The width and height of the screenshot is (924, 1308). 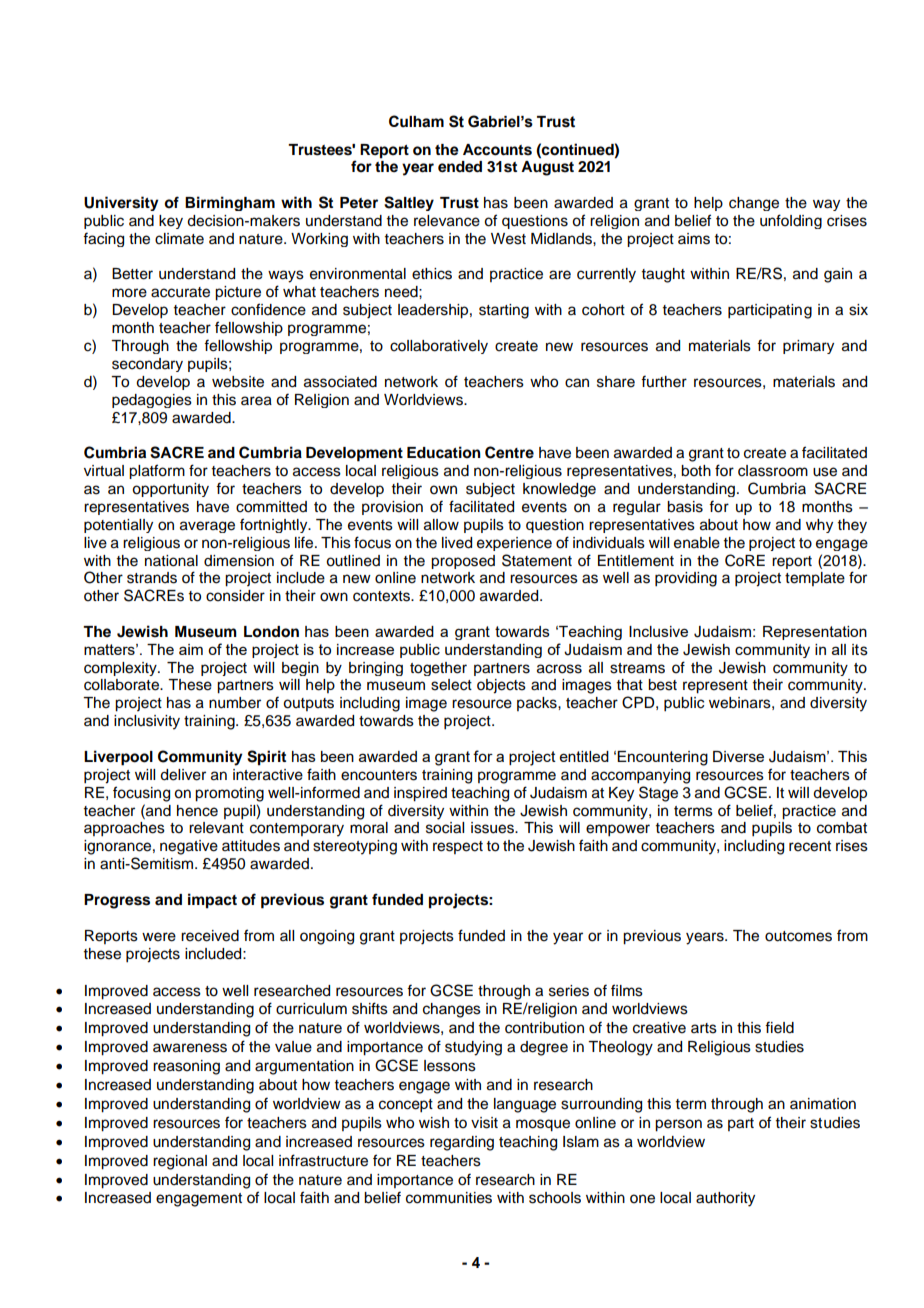 What do you see at coordinates (439, 347) in the screenshot?
I see `collaboratively` at bounding box center [439, 347].
